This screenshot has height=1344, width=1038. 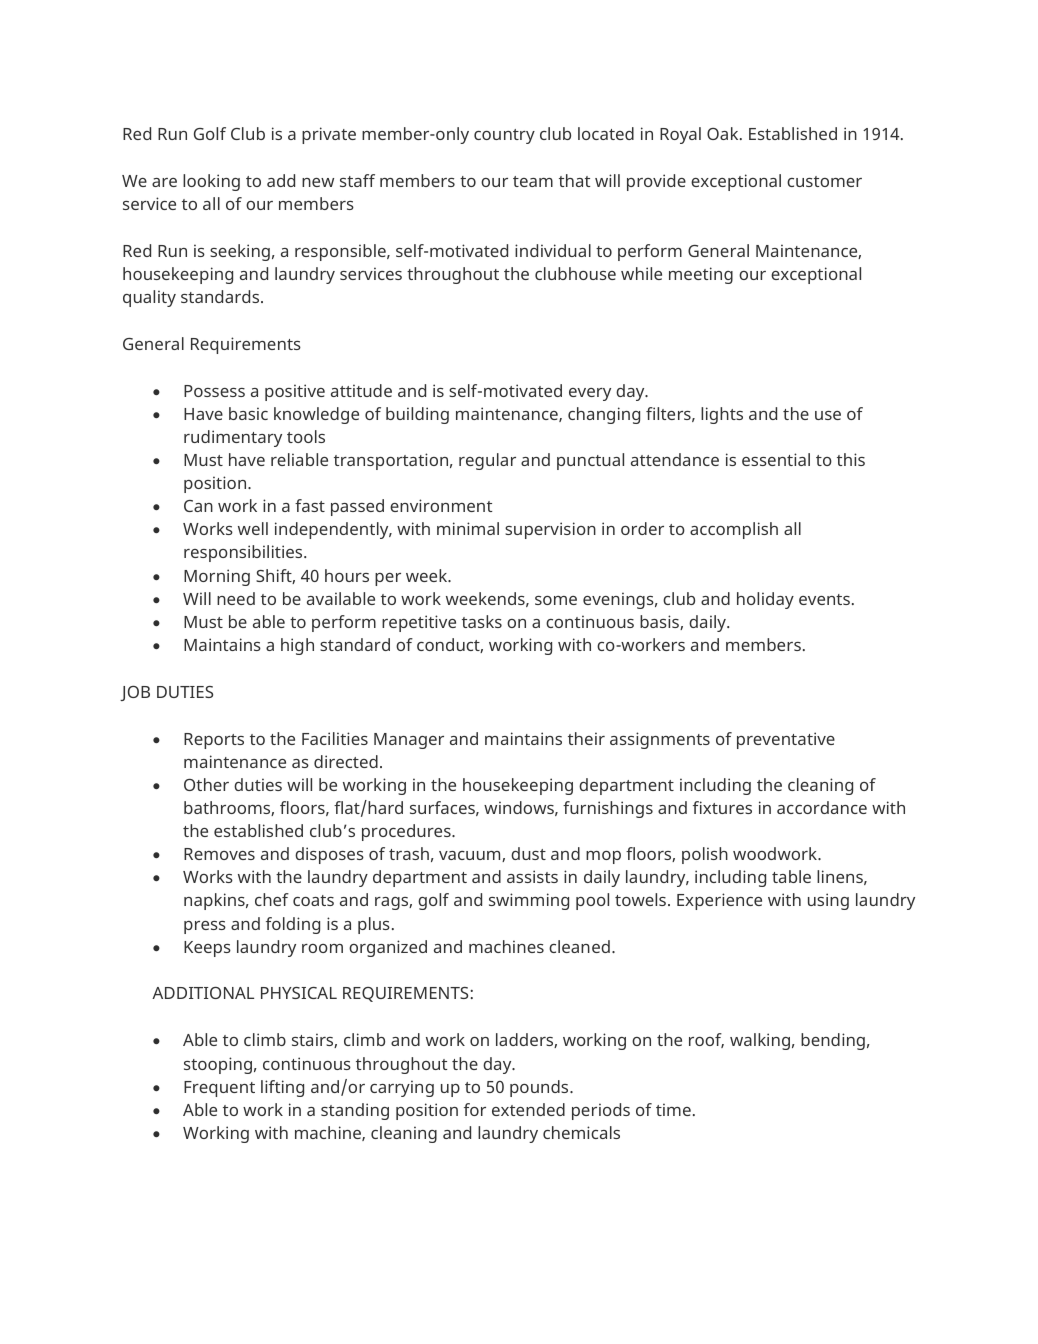 What do you see at coordinates (705, 855) in the screenshot?
I see `polish` at bounding box center [705, 855].
